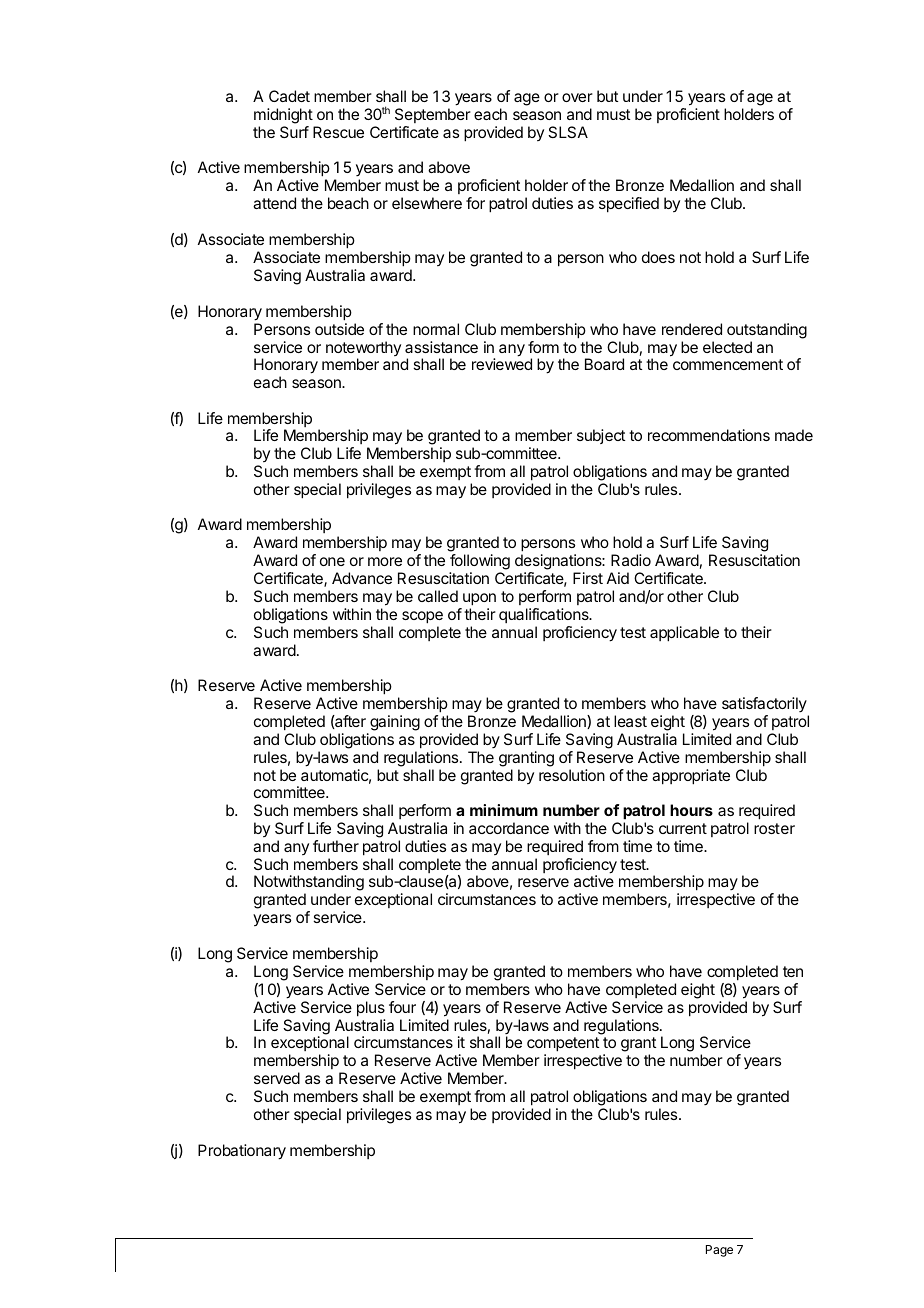 This image has height=1308, width=924. Describe the element at coordinates (283, 116) in the image. I see `midnight` at that location.
